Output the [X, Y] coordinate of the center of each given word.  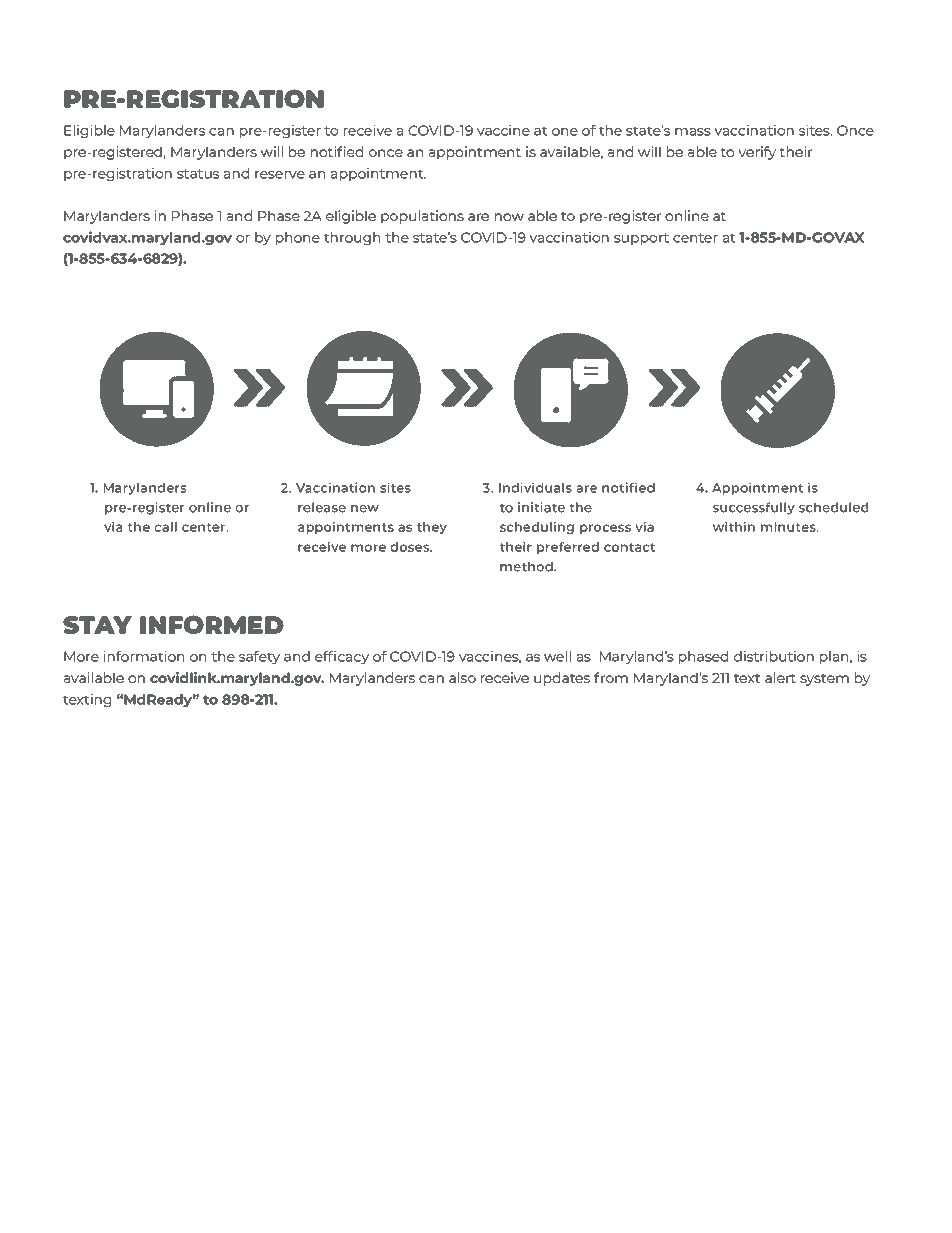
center [695, 238]
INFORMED [212, 624]
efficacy [342, 657]
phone [298, 238]
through [352, 238]
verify [757, 153]
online [687, 215]
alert [780, 677]
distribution [774, 656]
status [198, 174]
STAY [97, 625]
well [557, 656]
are [478, 217]
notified [337, 151]
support [641, 239]
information [143, 656]
